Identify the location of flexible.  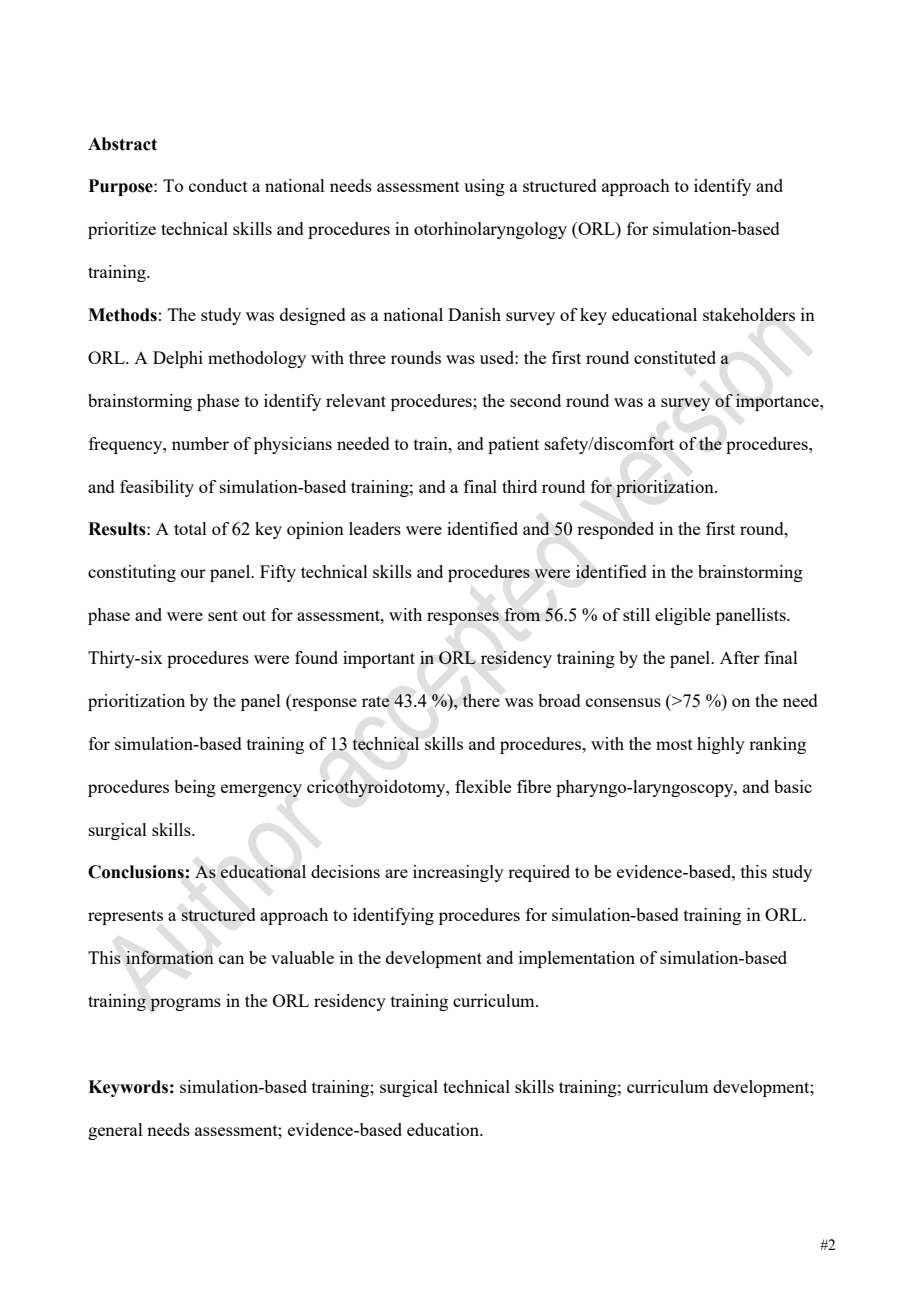
(483, 786).
